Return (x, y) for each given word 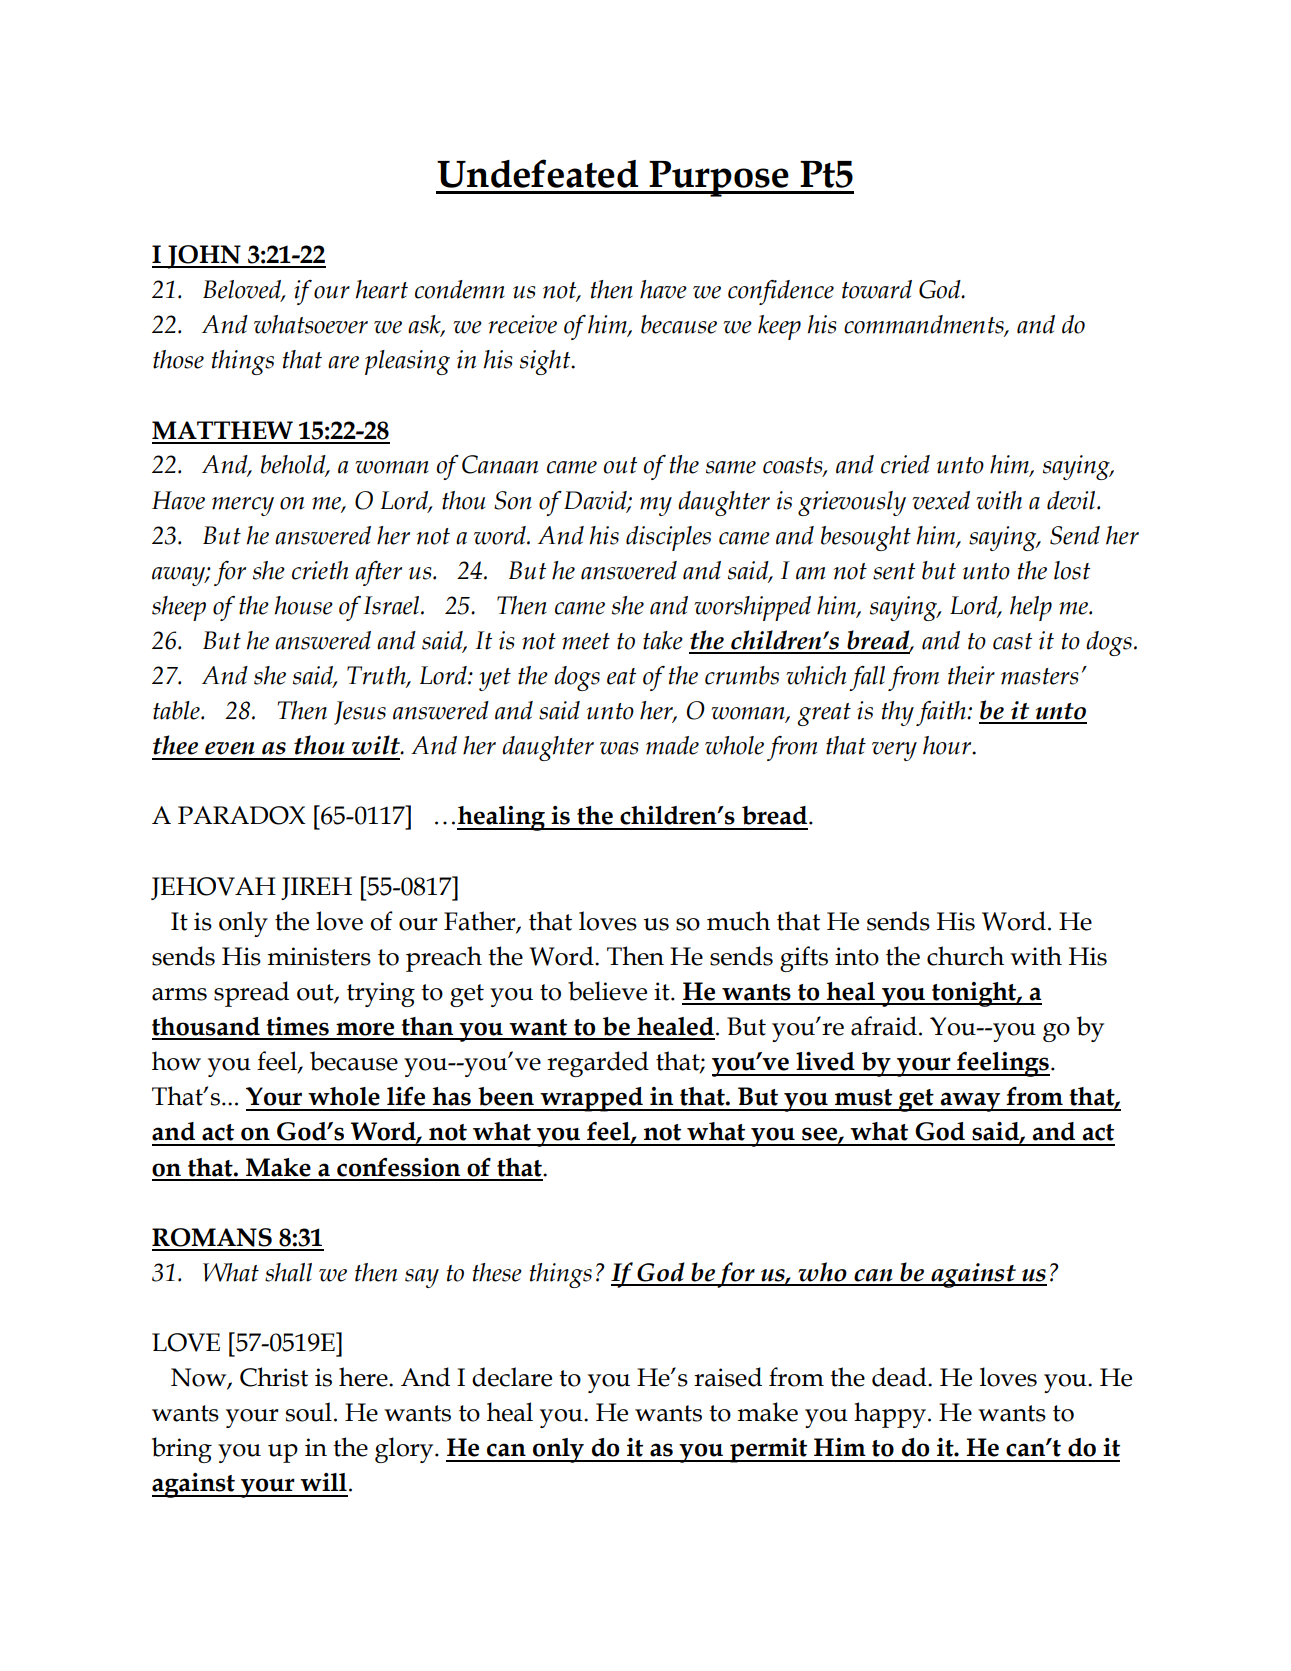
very (894, 751)
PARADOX (242, 815)
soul (309, 1412)
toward (877, 289)
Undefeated (537, 173)
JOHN (204, 257)
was (619, 748)
